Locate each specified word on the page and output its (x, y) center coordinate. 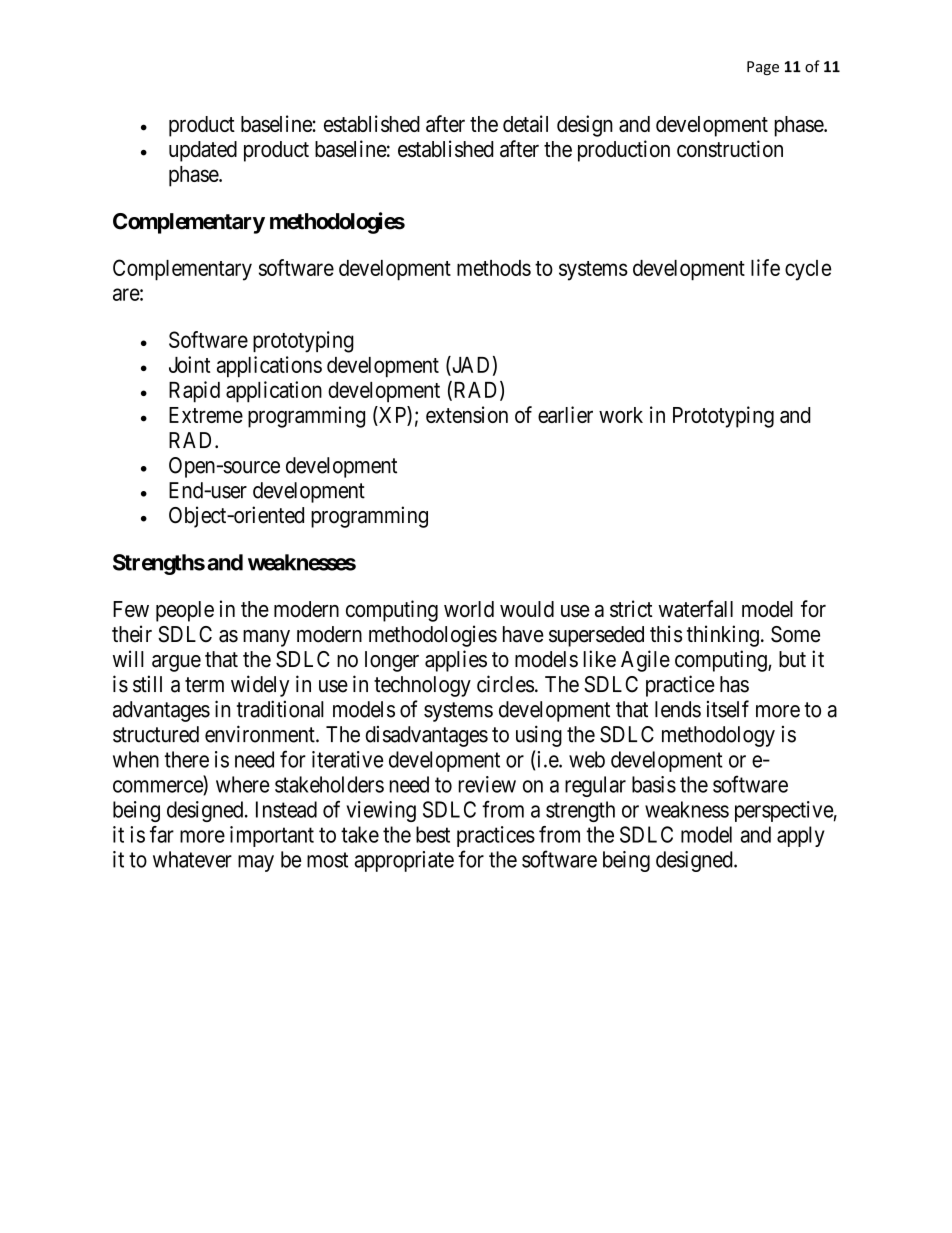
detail (525, 123)
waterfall (695, 608)
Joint (190, 364)
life (765, 267)
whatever (192, 859)
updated (203, 151)
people (185, 611)
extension (467, 414)
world (469, 609)
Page (763, 68)
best (433, 834)
